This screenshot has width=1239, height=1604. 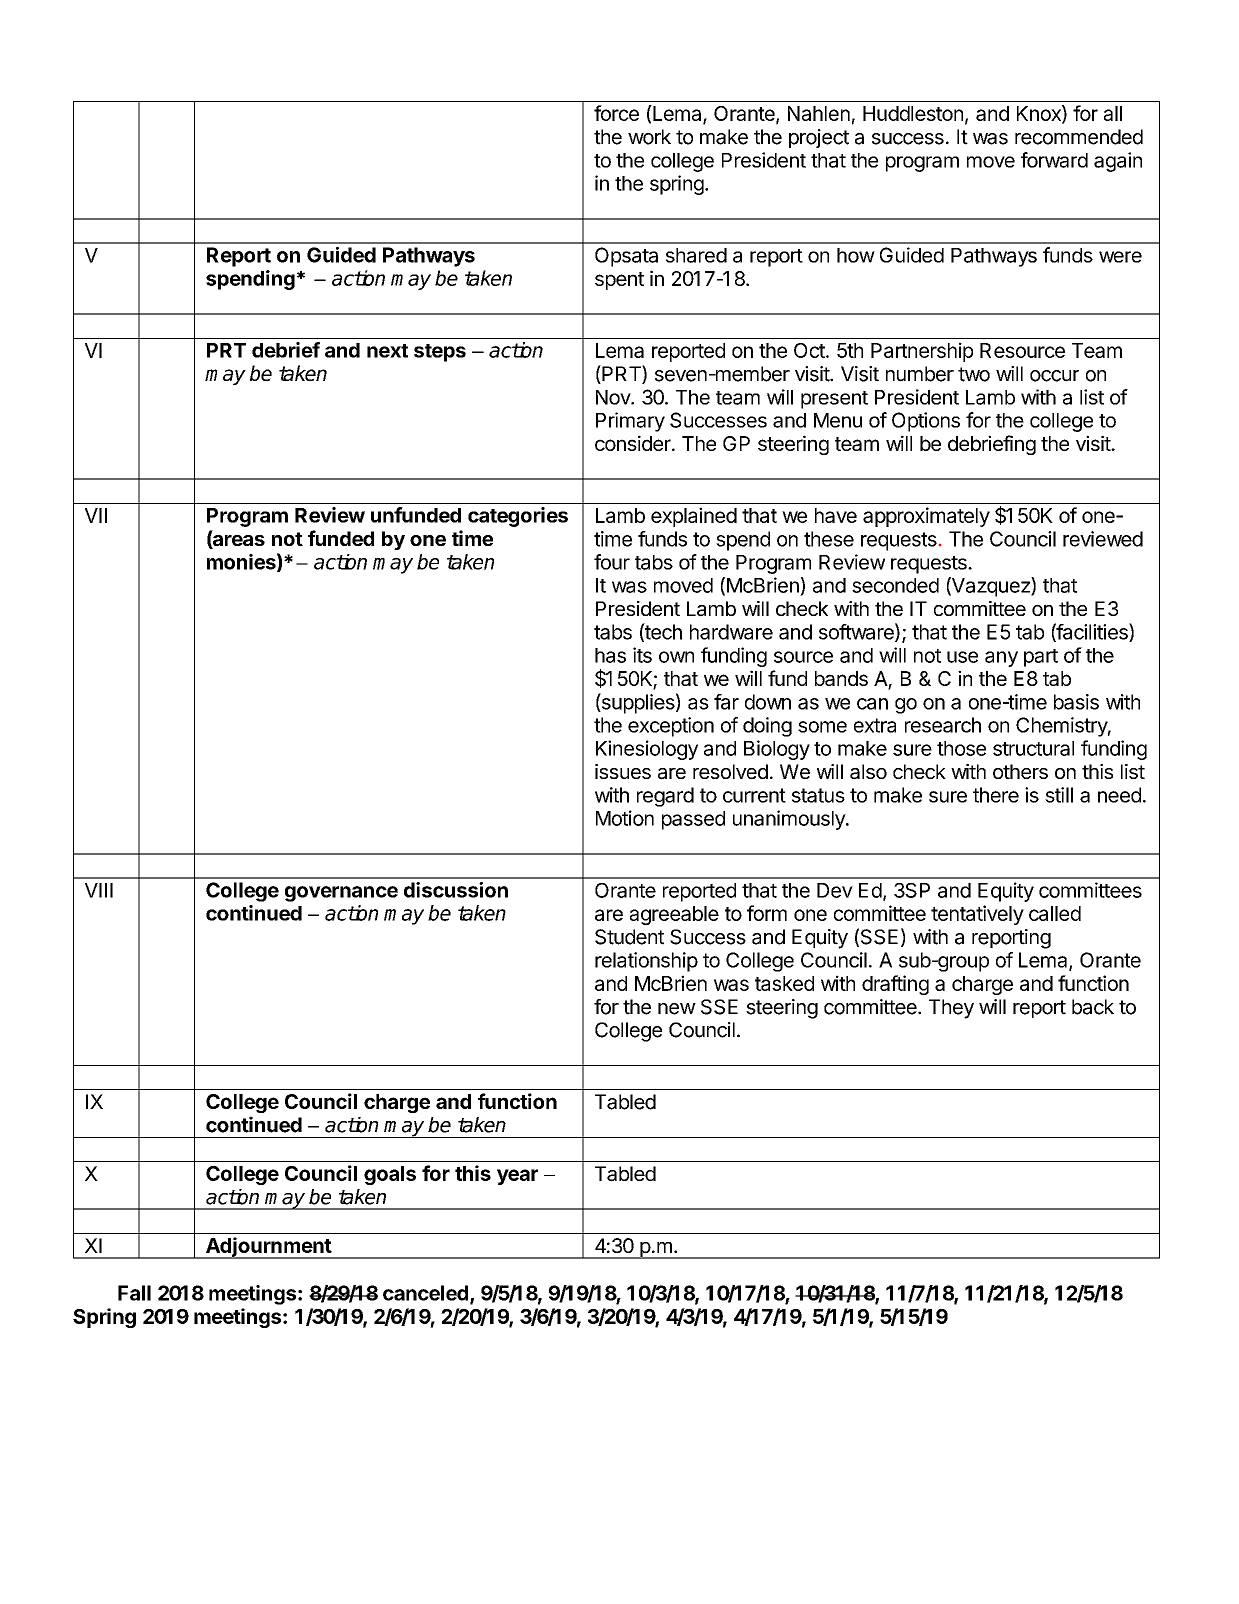 I want to click on research, so click(x=943, y=725).
